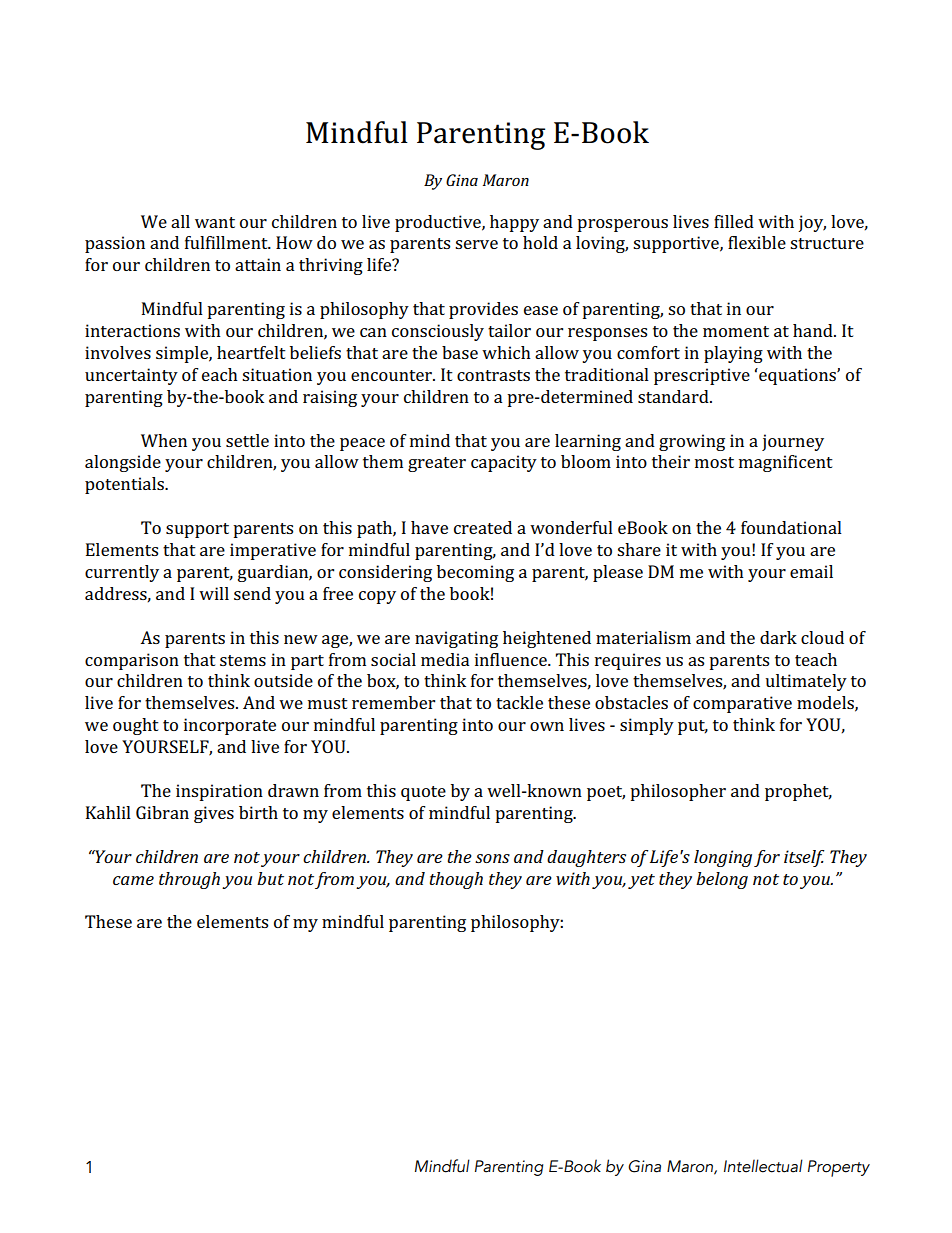  Describe the element at coordinates (456, 880) in the screenshot. I see `though` at that location.
